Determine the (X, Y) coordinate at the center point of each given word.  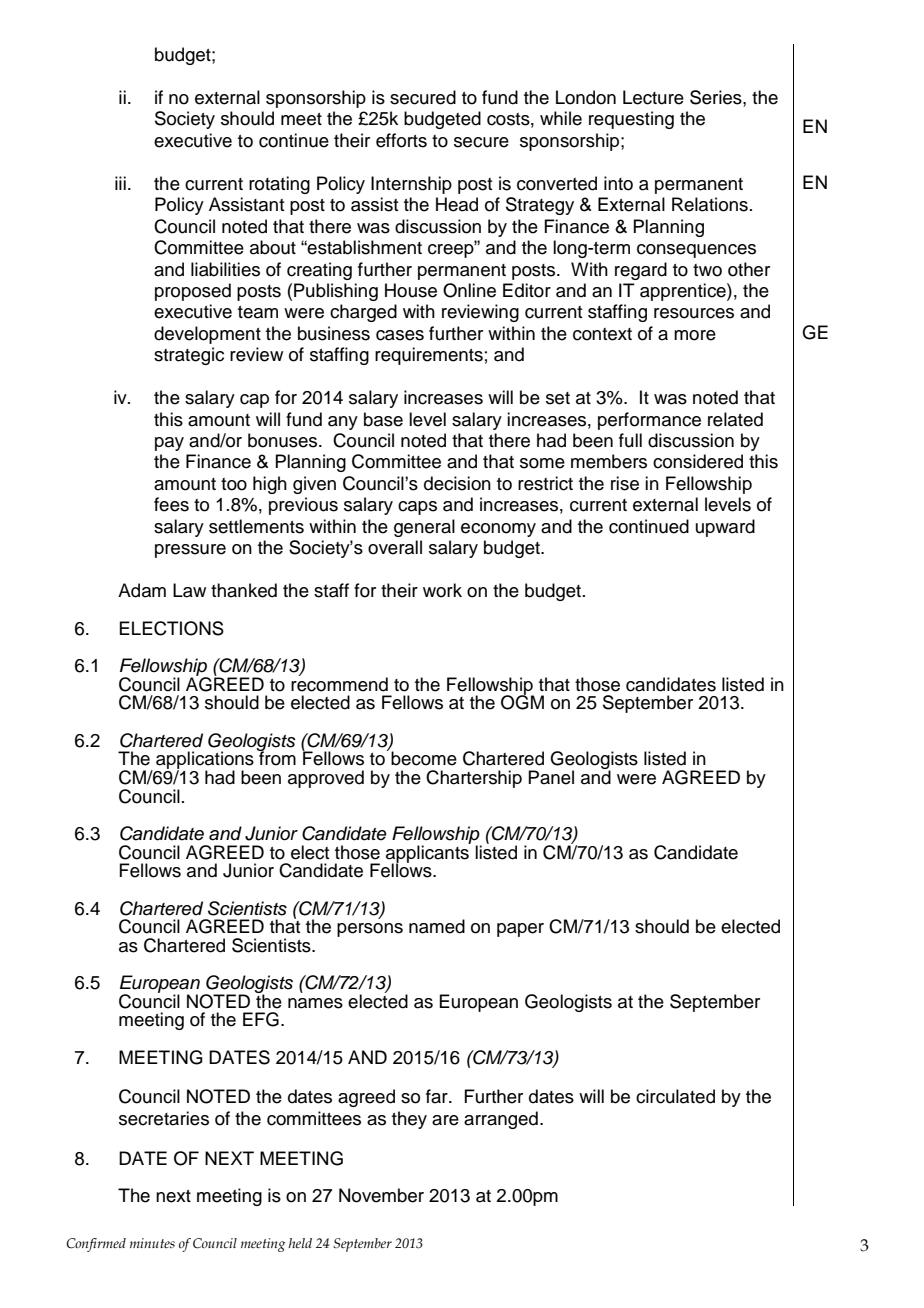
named (437, 926)
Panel (551, 777)
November (381, 1195)
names (315, 1003)
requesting (631, 120)
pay (169, 444)
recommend (339, 683)
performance (649, 421)
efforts (401, 140)
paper (520, 930)
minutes (152, 1243)
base (383, 419)
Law (189, 590)
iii (120, 183)
